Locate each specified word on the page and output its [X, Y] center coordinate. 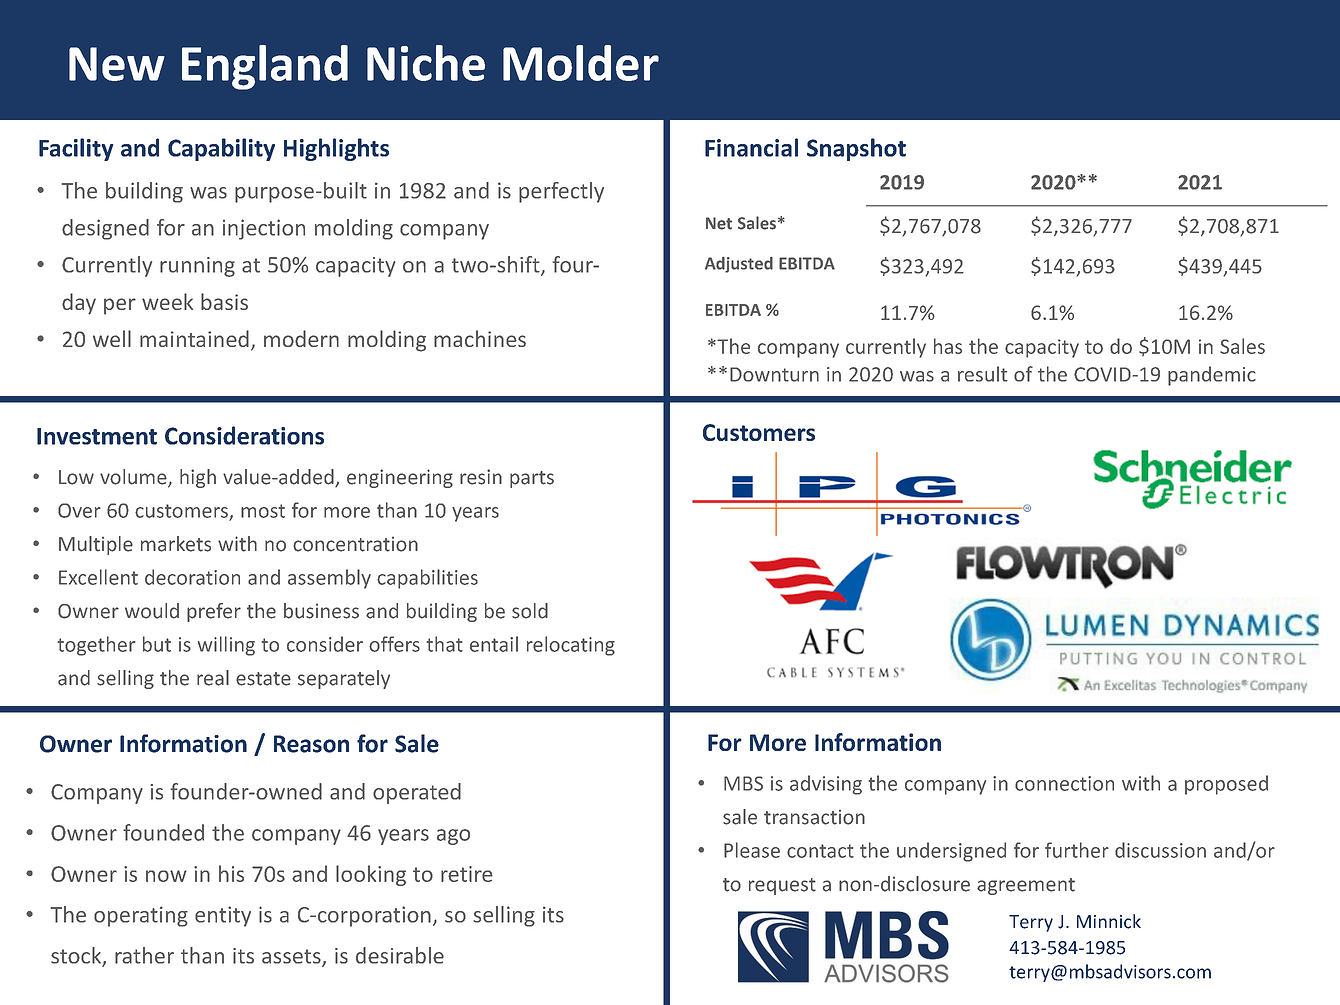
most [263, 511]
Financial [751, 147]
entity [223, 916]
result [983, 374]
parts [532, 479]
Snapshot [856, 149]
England [265, 67]
